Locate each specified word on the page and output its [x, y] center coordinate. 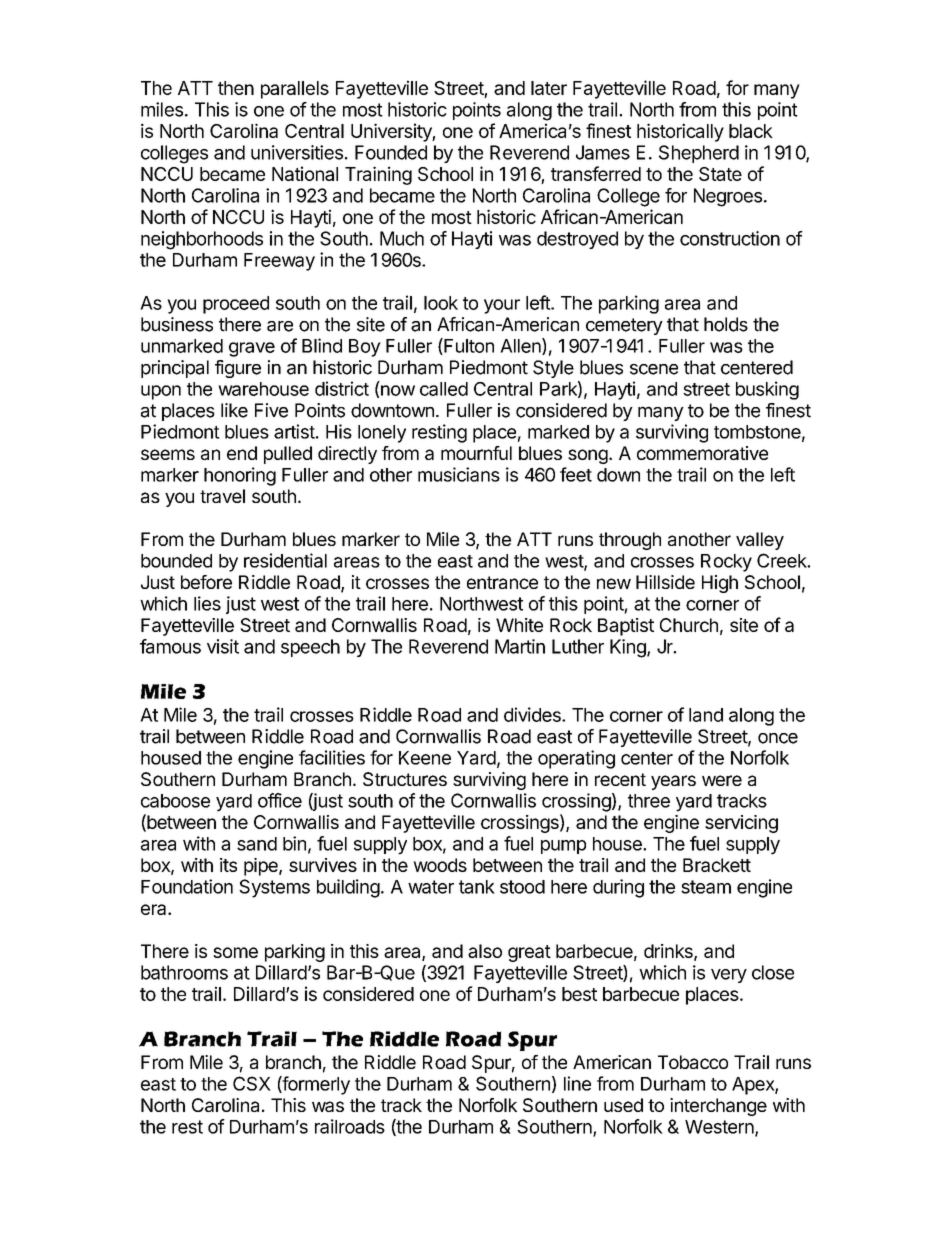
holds [726, 324]
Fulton [468, 346]
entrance [502, 582]
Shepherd [699, 154]
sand [257, 844]
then [236, 88]
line [577, 1083]
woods [440, 865]
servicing [741, 824]
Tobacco [693, 1062]
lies [207, 603]
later [549, 88]
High [720, 584]
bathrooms [184, 972]
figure [238, 369]
